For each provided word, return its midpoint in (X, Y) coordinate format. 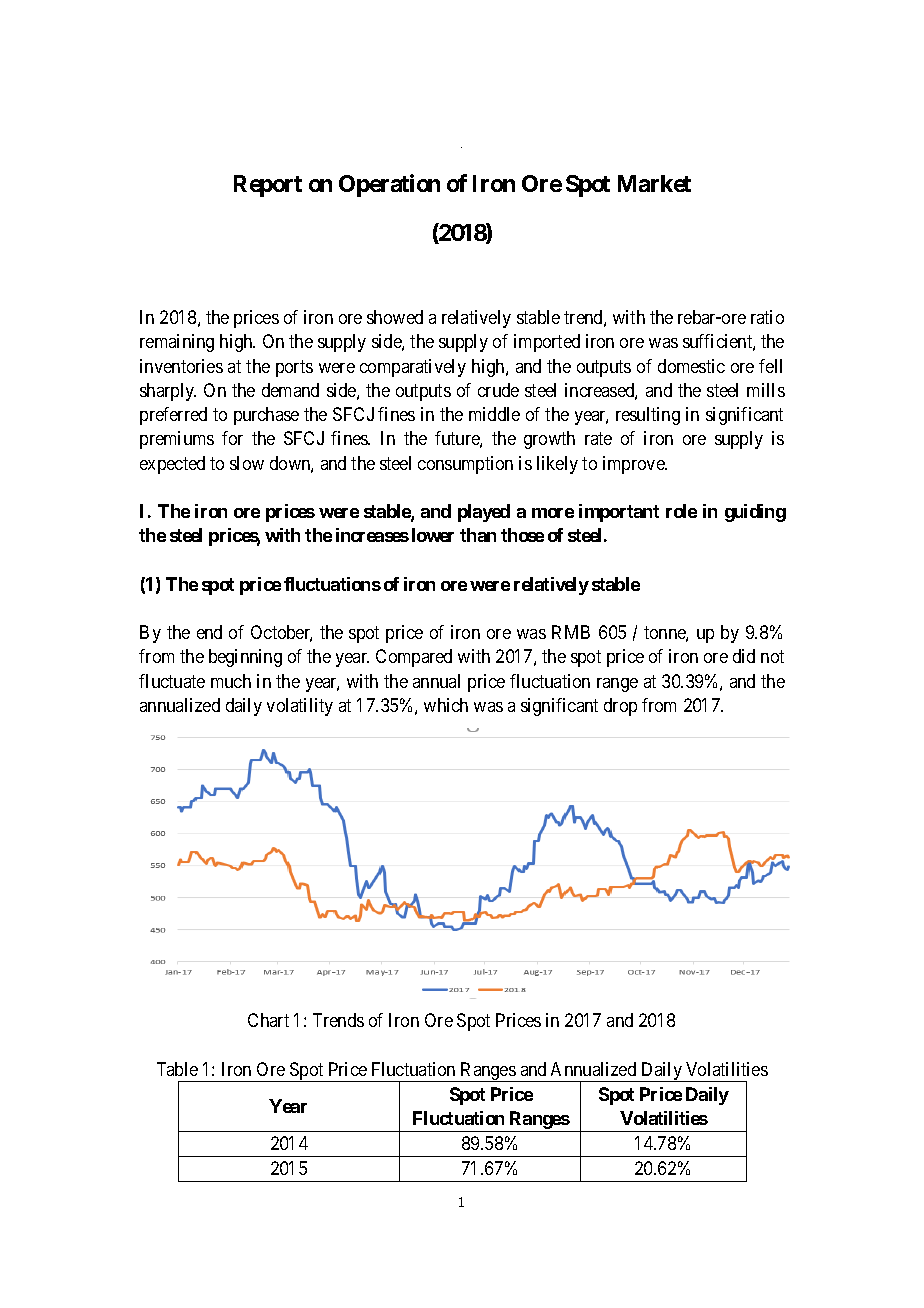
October (281, 633)
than (478, 535)
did (744, 656)
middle (494, 414)
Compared (414, 658)
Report (268, 186)
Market (654, 183)
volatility (300, 707)
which (446, 705)
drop (620, 707)
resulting (648, 416)
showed (395, 317)
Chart (268, 1020)
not (772, 657)
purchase (266, 416)
